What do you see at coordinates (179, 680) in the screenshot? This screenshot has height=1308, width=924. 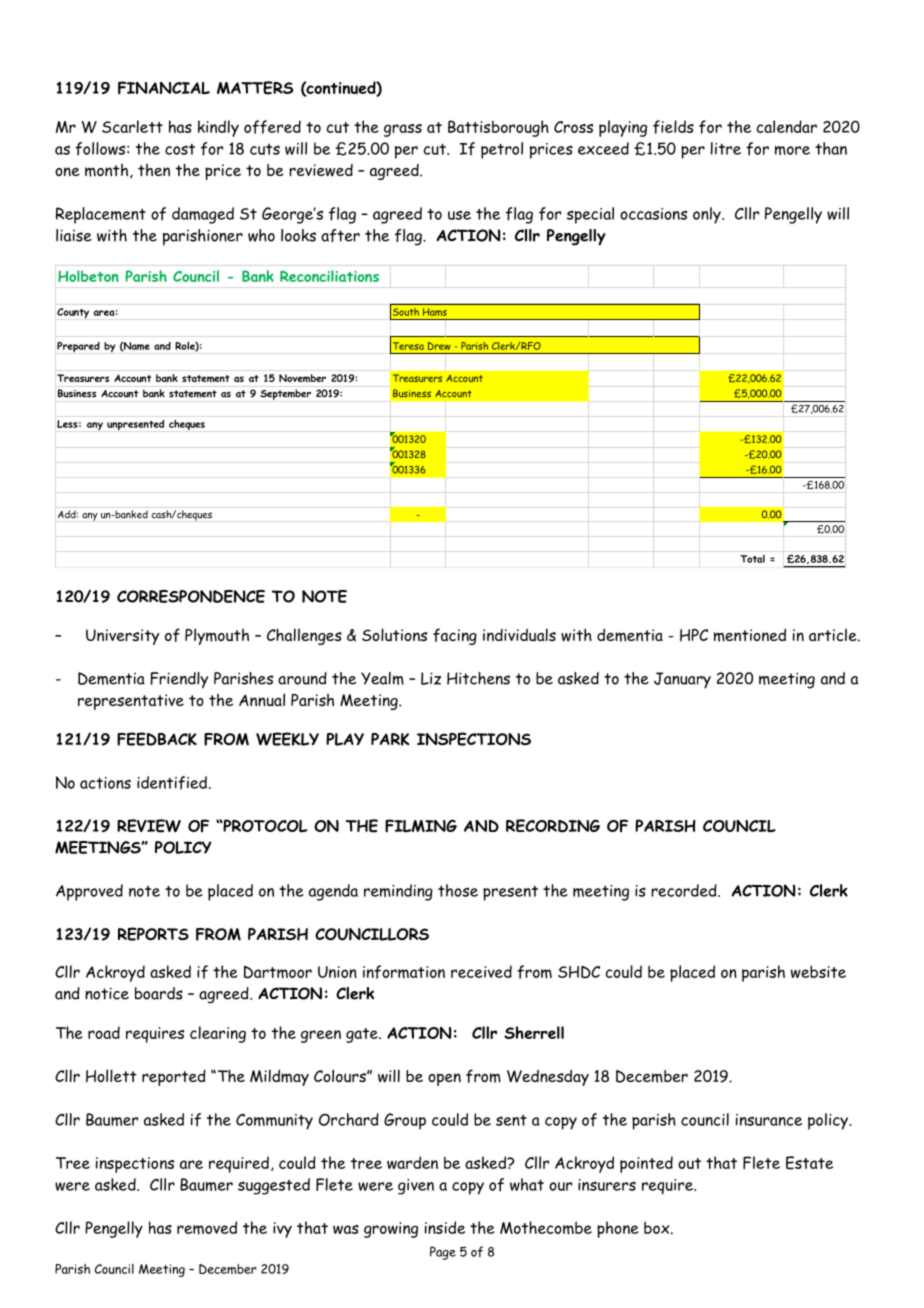 I see `Friendly` at bounding box center [179, 680].
